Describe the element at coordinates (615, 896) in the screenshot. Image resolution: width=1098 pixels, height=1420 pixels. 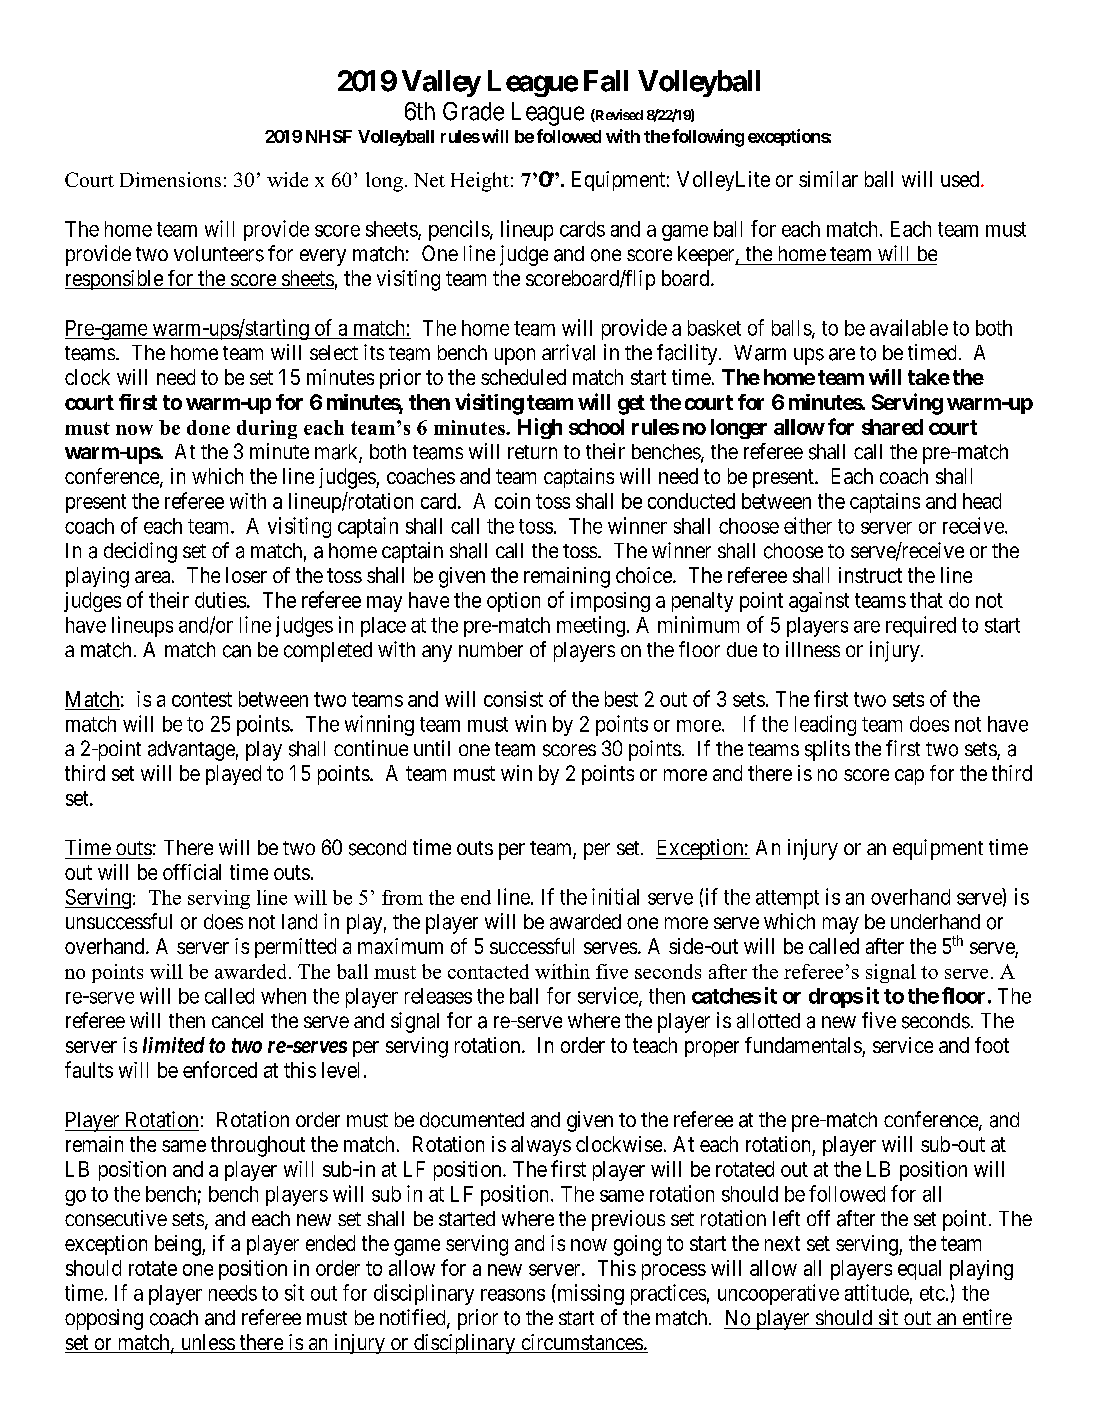
I see `initial` at that location.
